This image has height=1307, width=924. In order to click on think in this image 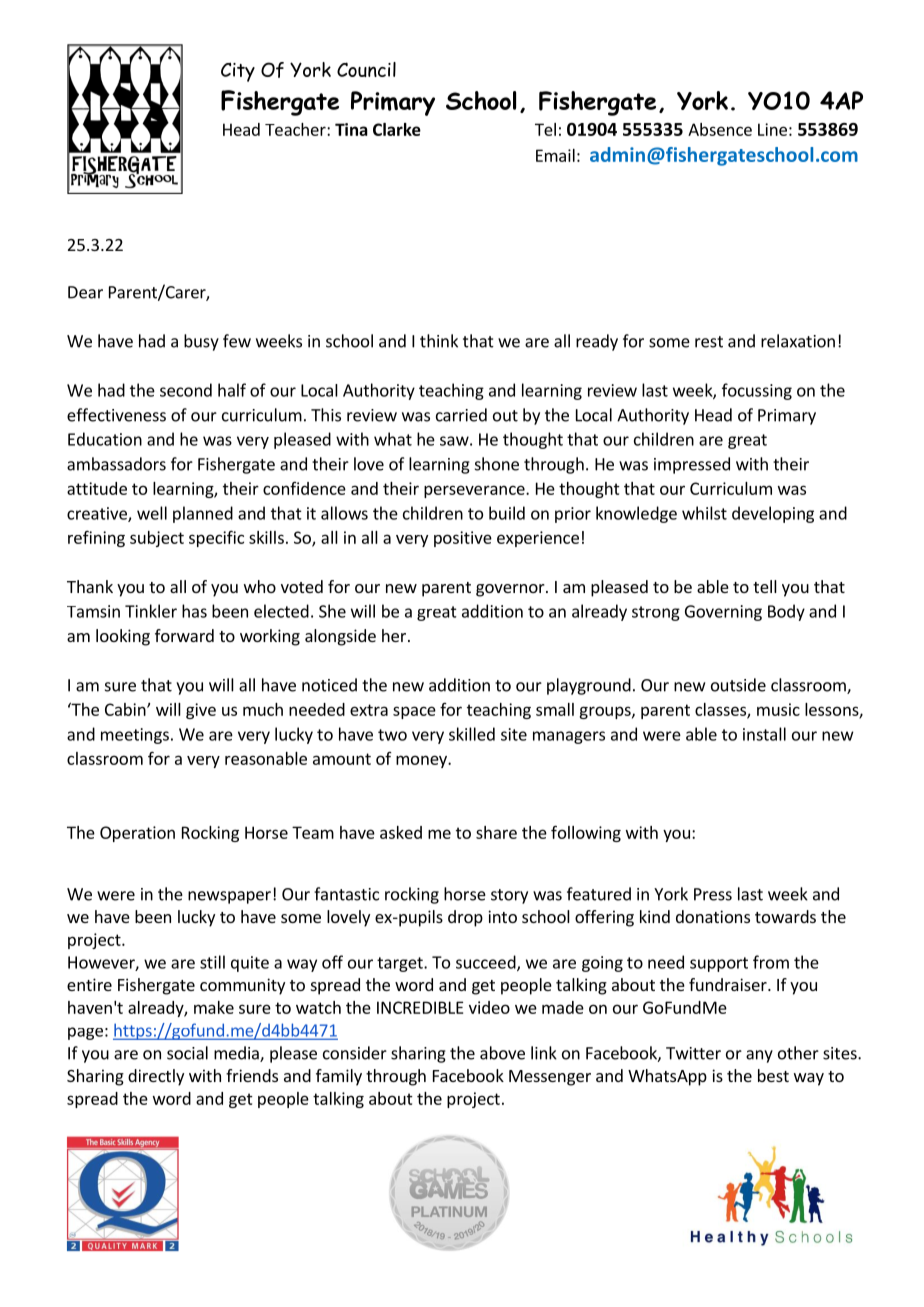, I will do `click(439, 341)`.
